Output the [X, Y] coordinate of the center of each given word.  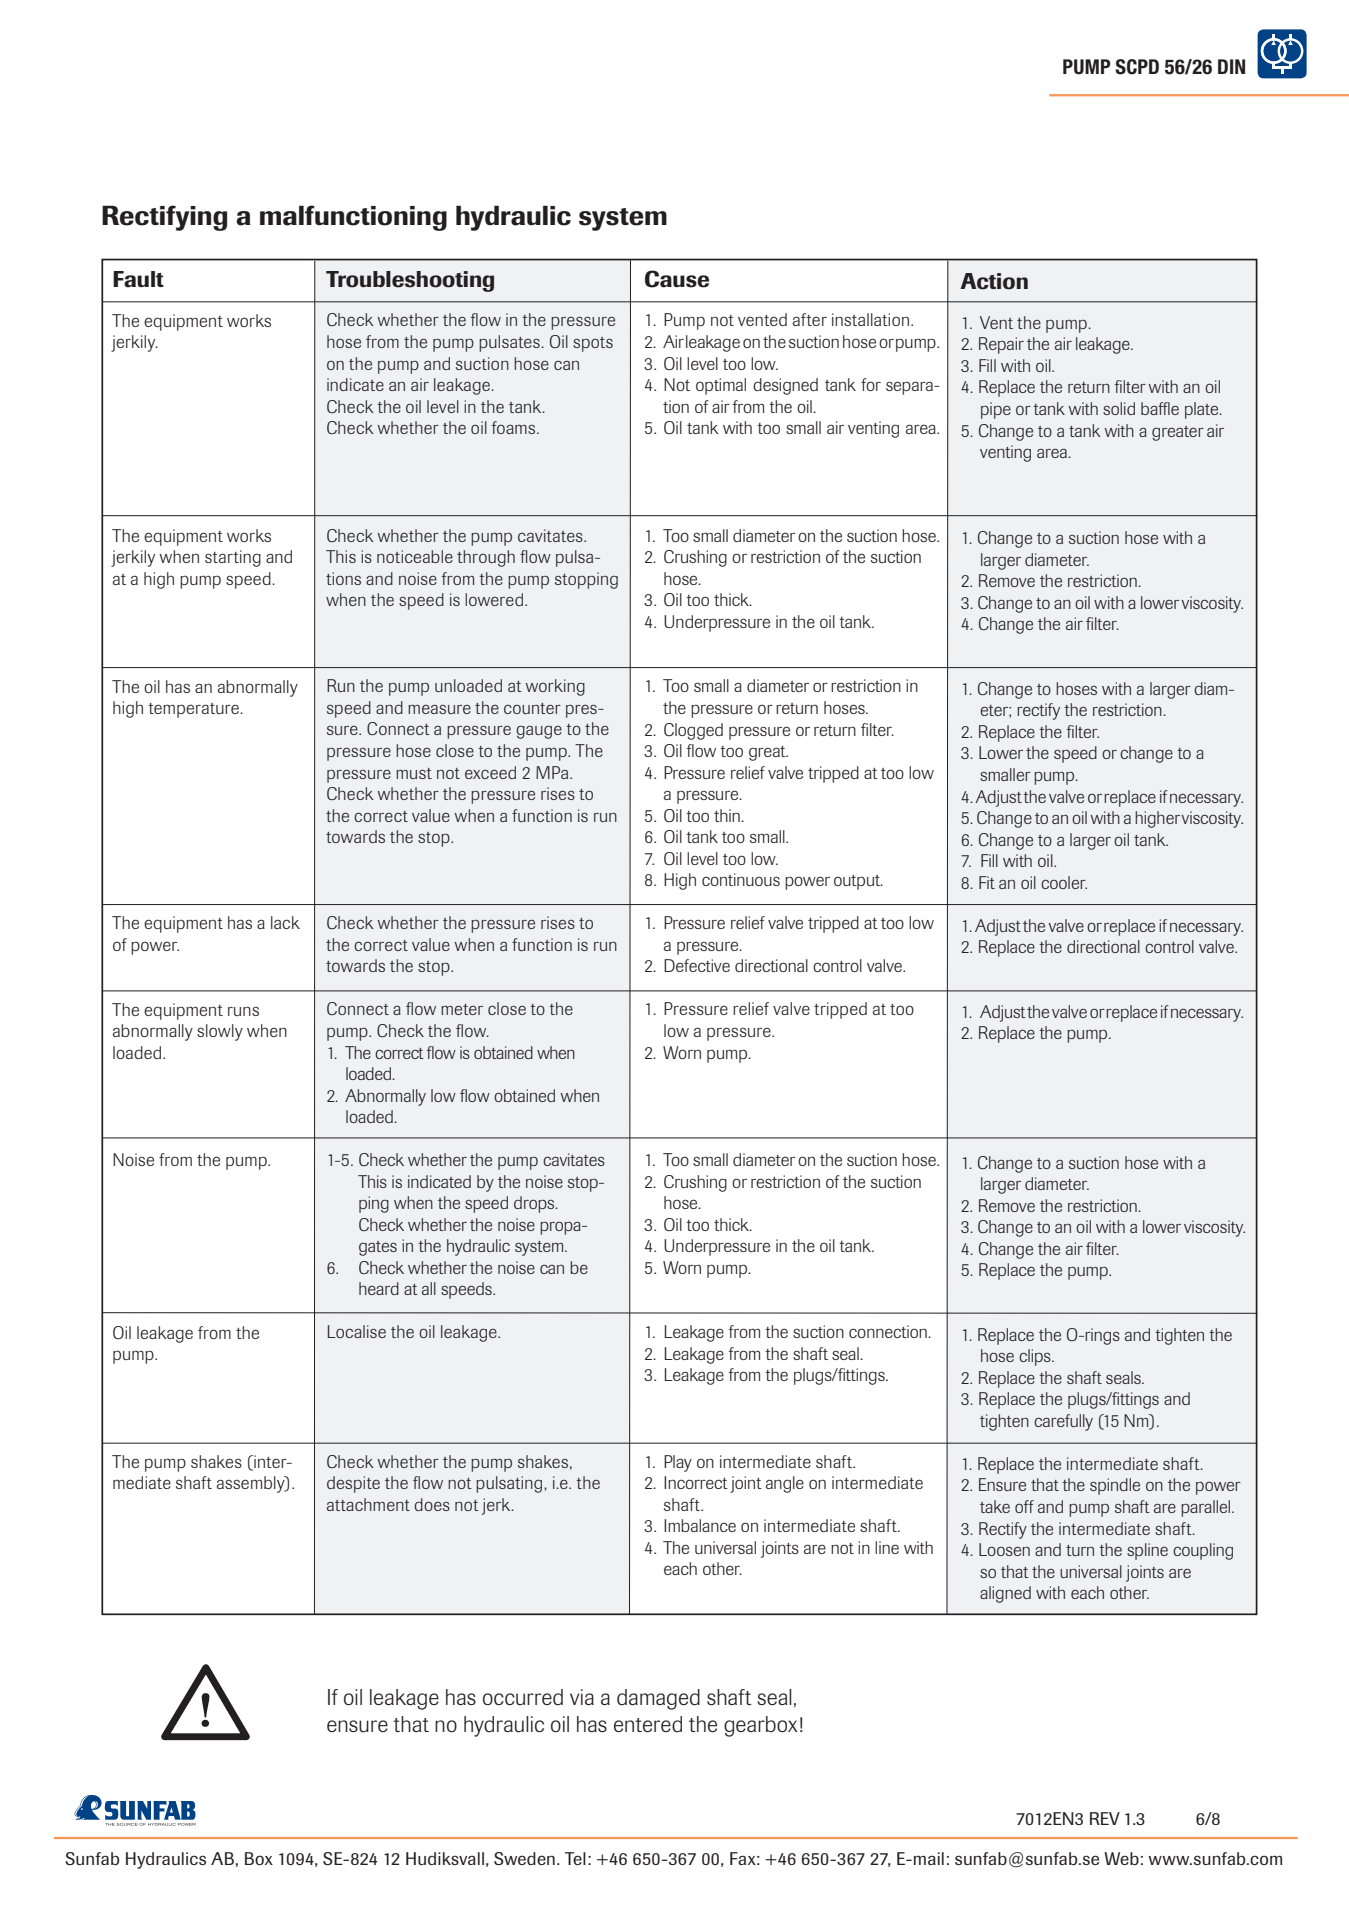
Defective [697, 965]
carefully [1063, 1422]
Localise [357, 1331]
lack [285, 922]
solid [1119, 408]
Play [678, 1463]
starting [233, 558]
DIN [1231, 66]
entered [648, 1724]
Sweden [524, 1859]
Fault [138, 279]
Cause [677, 279]
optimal [721, 386]
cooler [1064, 882]
